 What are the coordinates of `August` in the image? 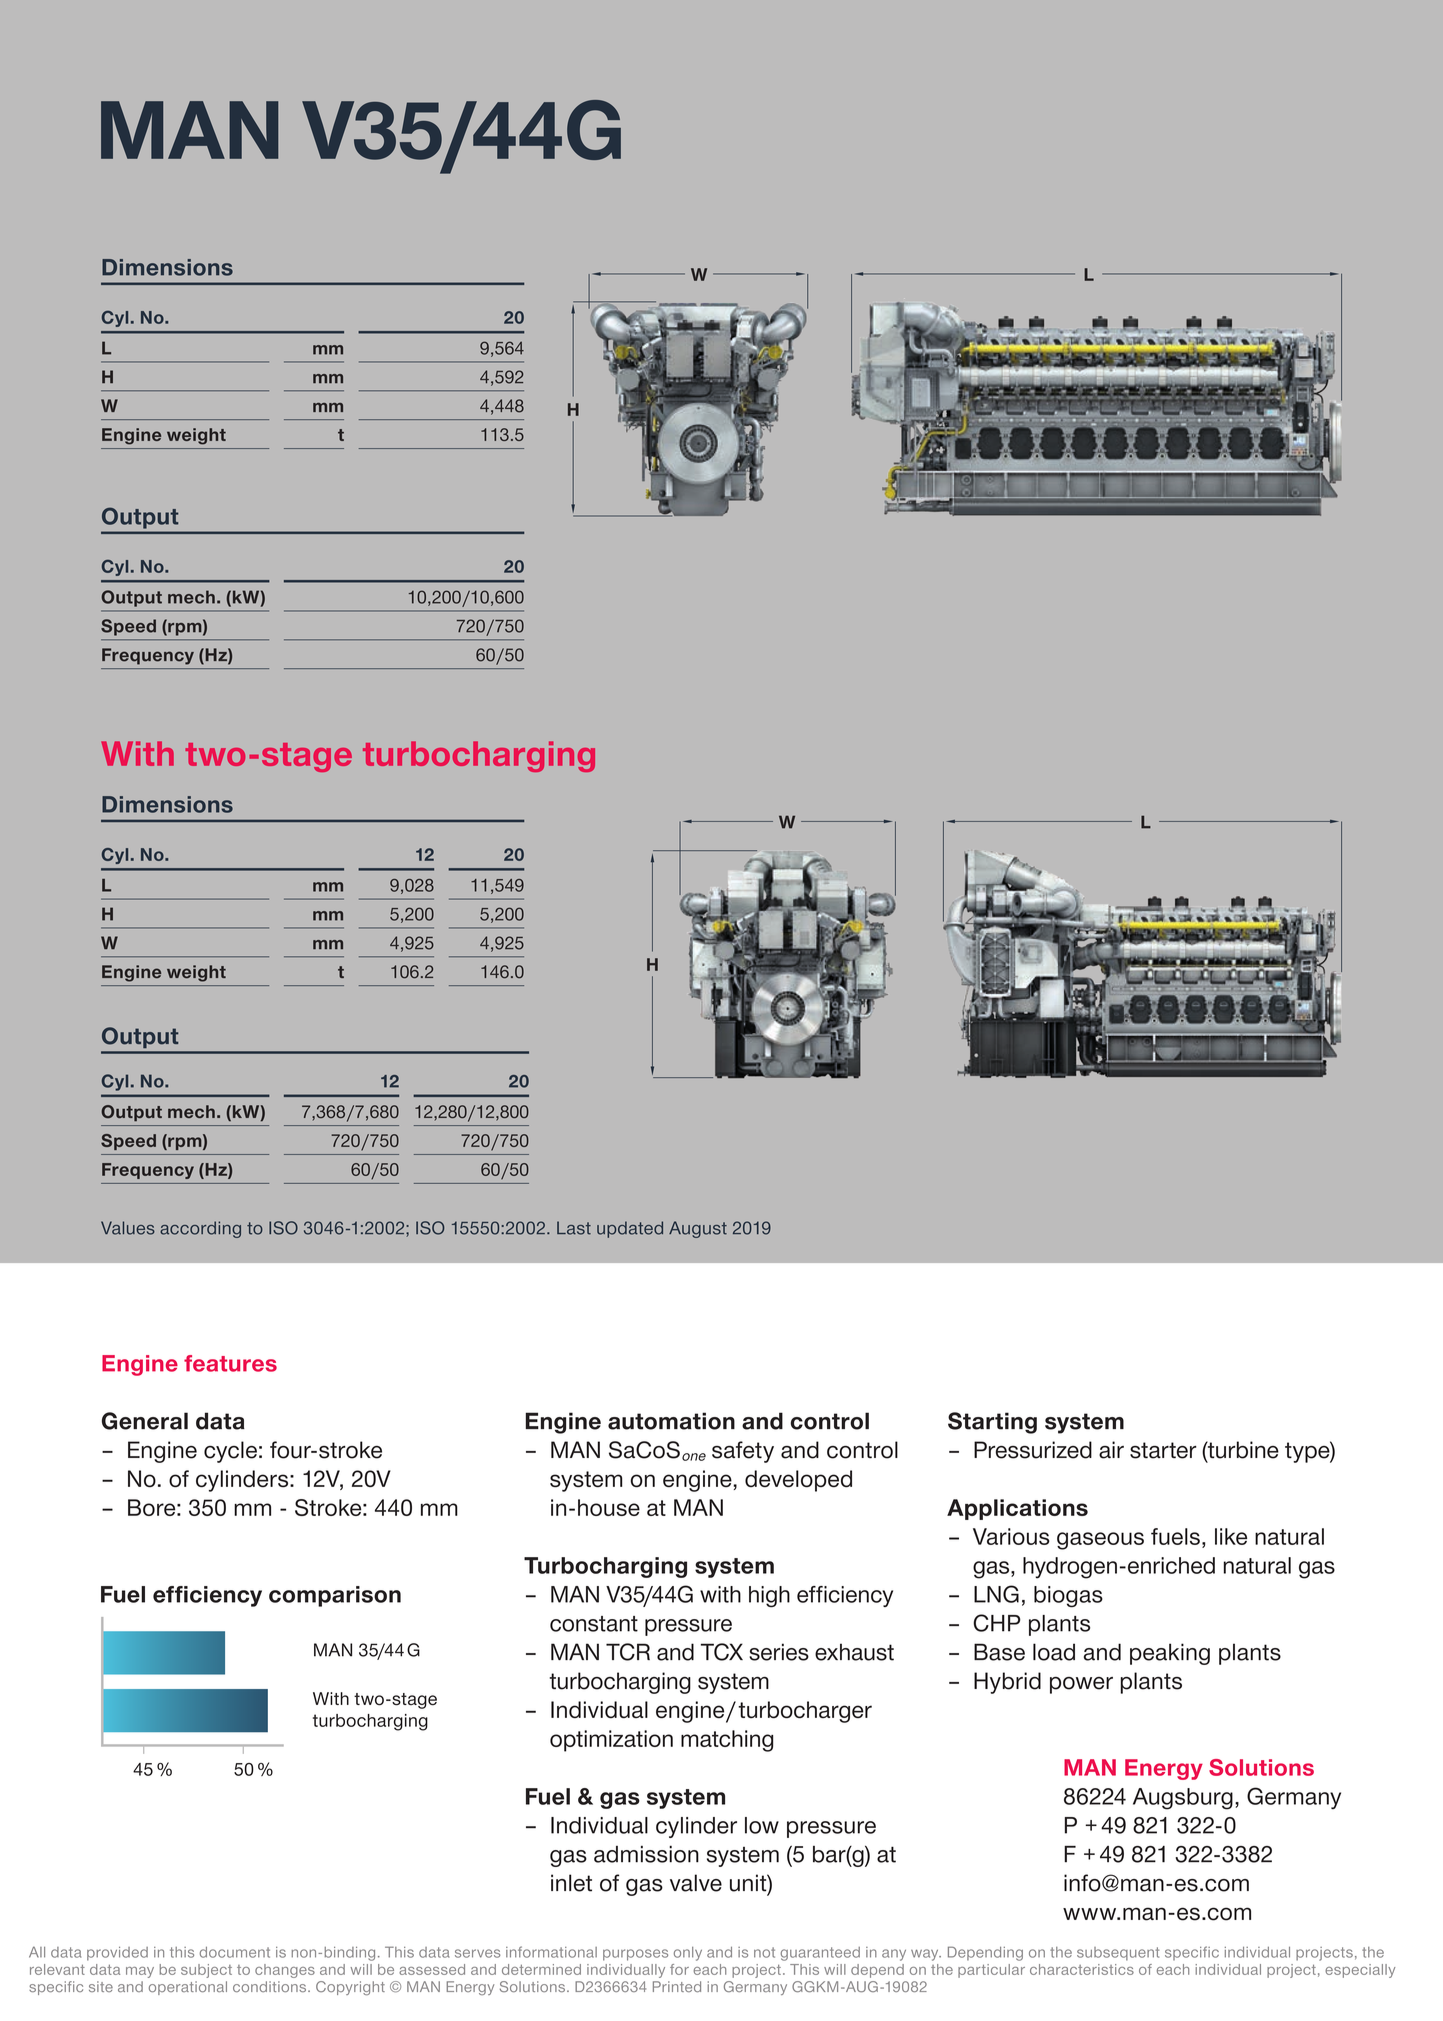 It's located at (698, 1229).
